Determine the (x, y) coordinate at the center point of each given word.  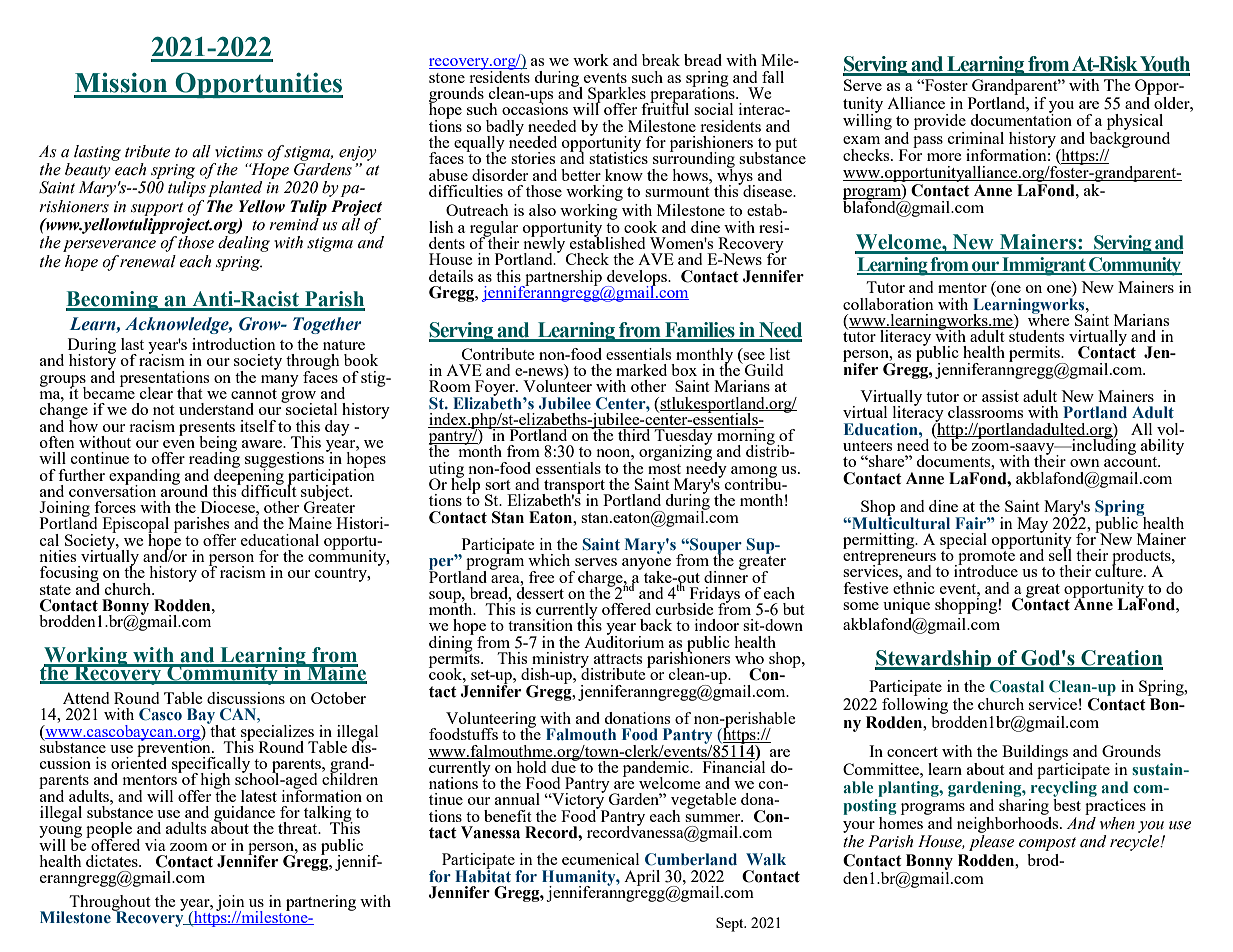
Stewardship (934, 660)
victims (239, 152)
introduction (234, 344)
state (55, 590)
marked (641, 370)
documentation (1021, 119)
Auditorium (624, 640)
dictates (113, 861)
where (1049, 318)
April (642, 878)
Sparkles (617, 96)
